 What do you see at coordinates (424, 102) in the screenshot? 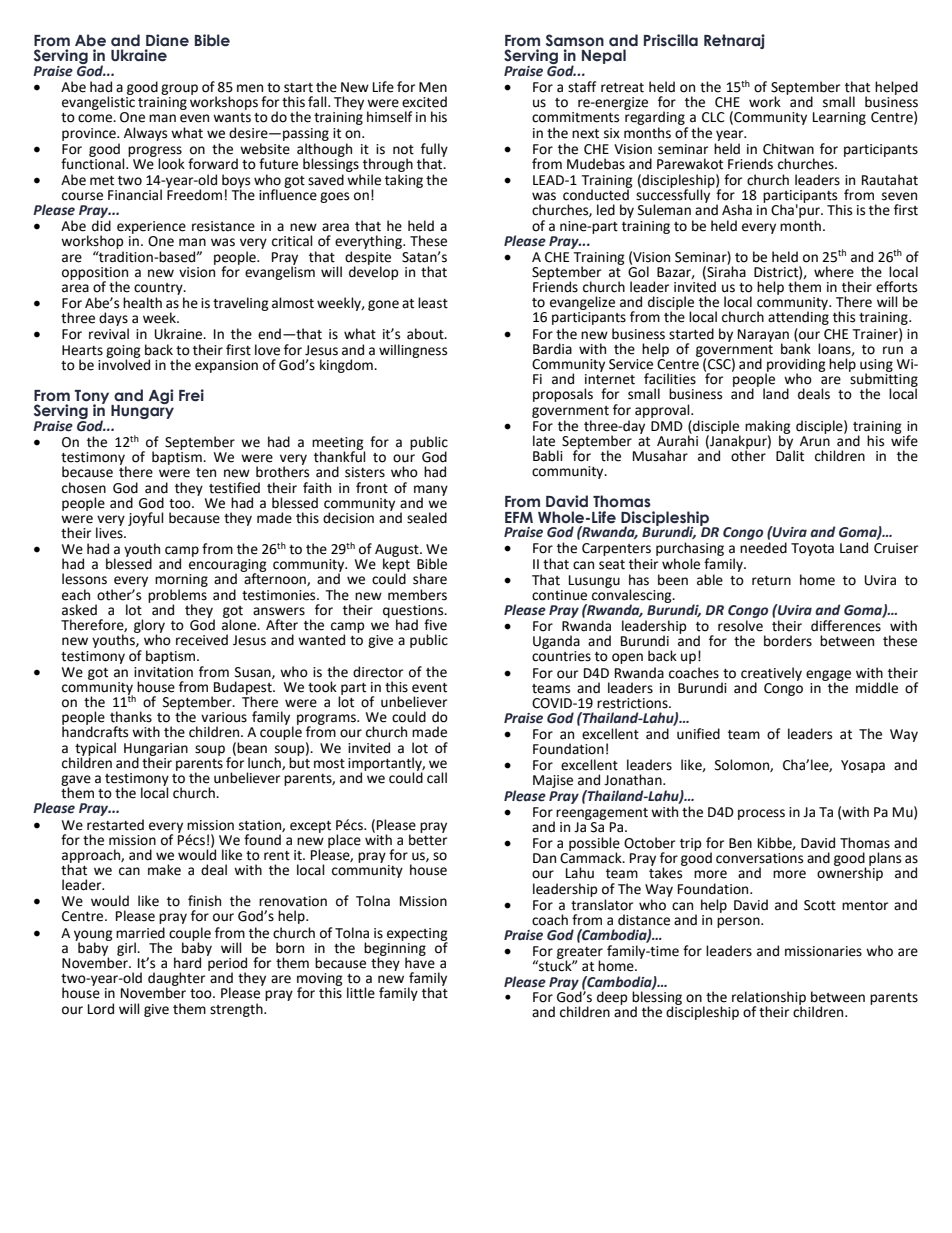
I see `excited` at bounding box center [424, 102].
